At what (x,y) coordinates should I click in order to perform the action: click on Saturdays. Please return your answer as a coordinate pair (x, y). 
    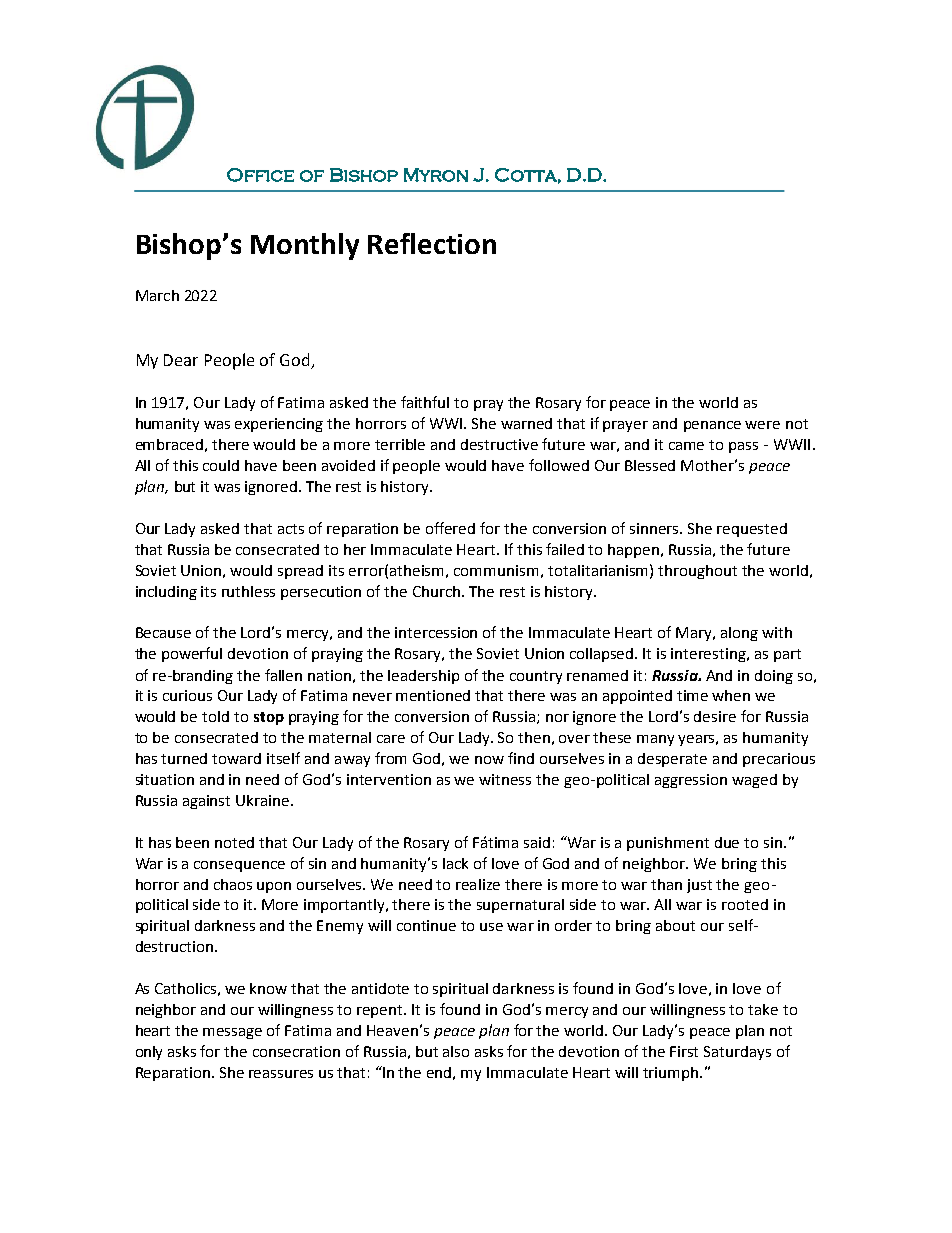
    Looking at the image, I should click on (737, 1053).
